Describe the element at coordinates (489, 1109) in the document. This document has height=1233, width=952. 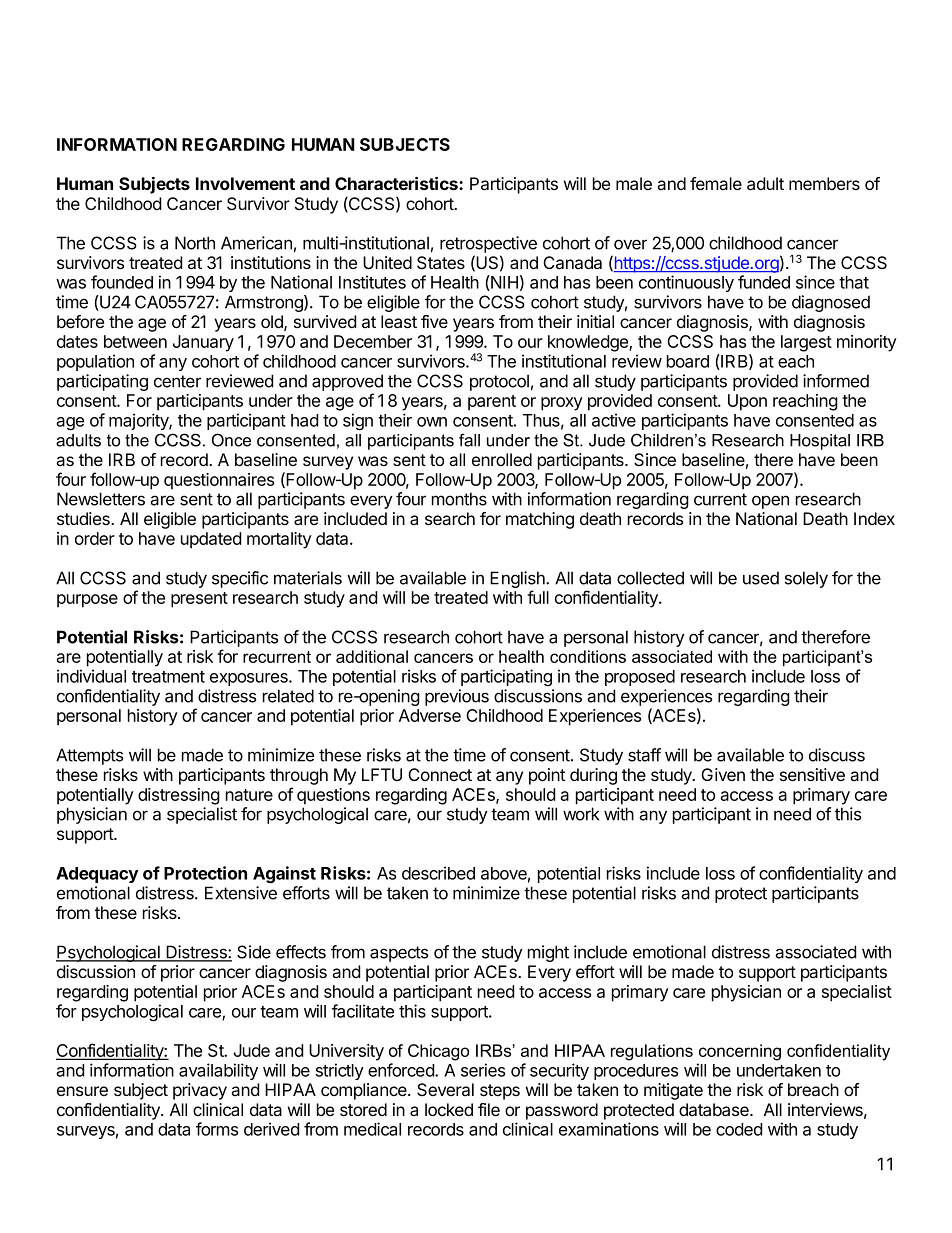
I see `file` at that location.
